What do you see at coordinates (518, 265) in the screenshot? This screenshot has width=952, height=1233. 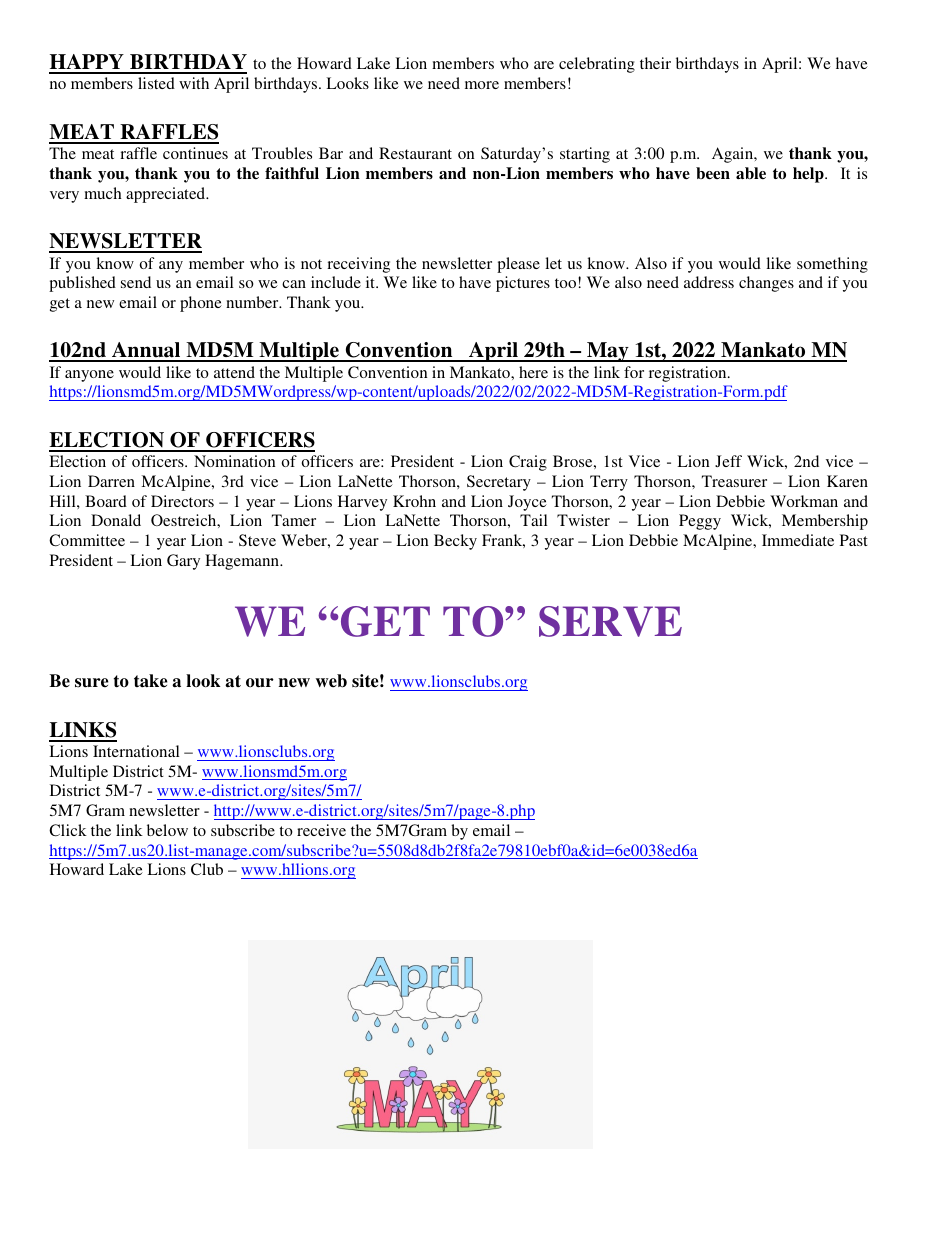 I see `please` at bounding box center [518, 265].
